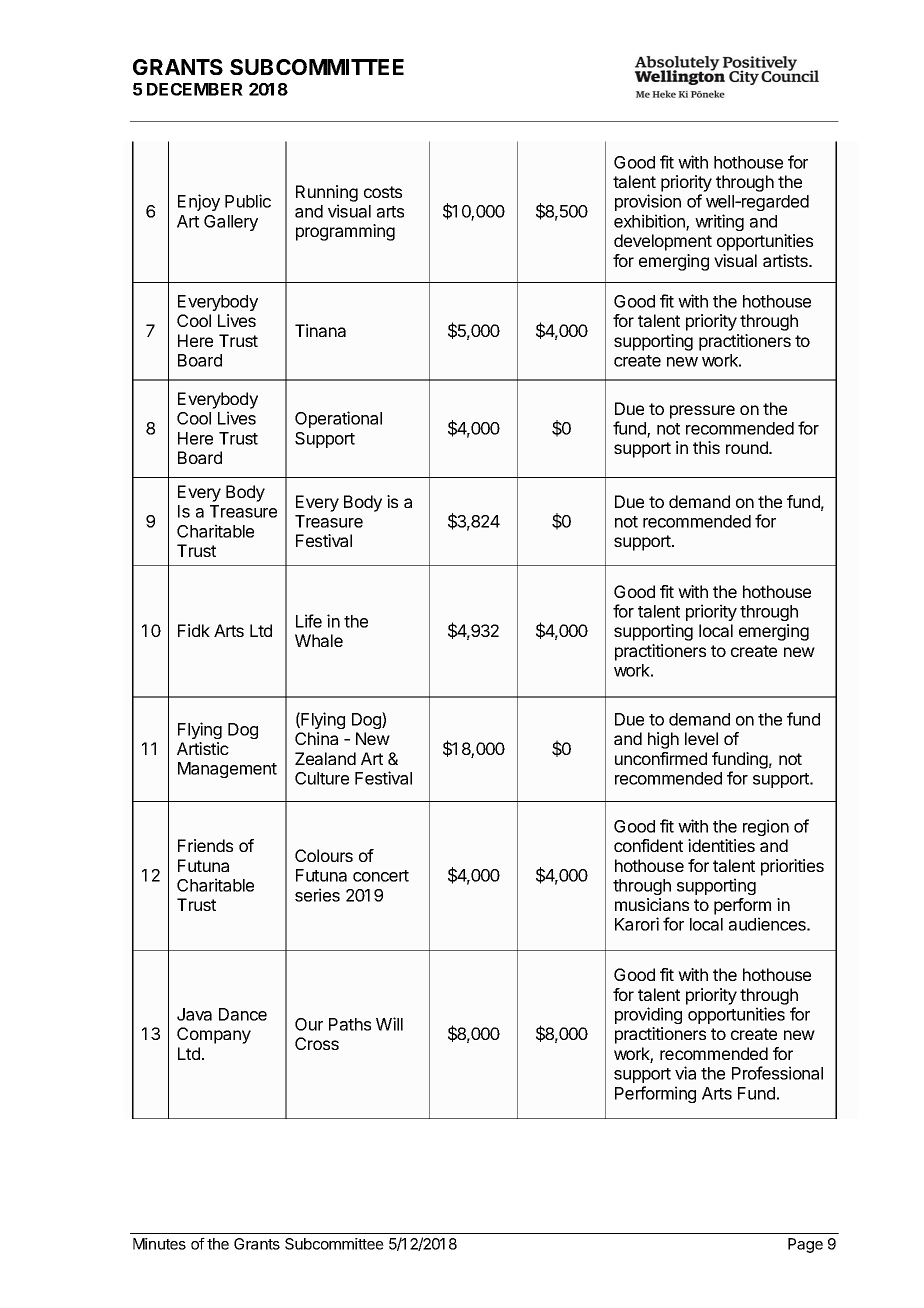 This screenshot has height=1308, width=924. What do you see at coordinates (205, 845) in the screenshot?
I see `Friends` at bounding box center [205, 845].
